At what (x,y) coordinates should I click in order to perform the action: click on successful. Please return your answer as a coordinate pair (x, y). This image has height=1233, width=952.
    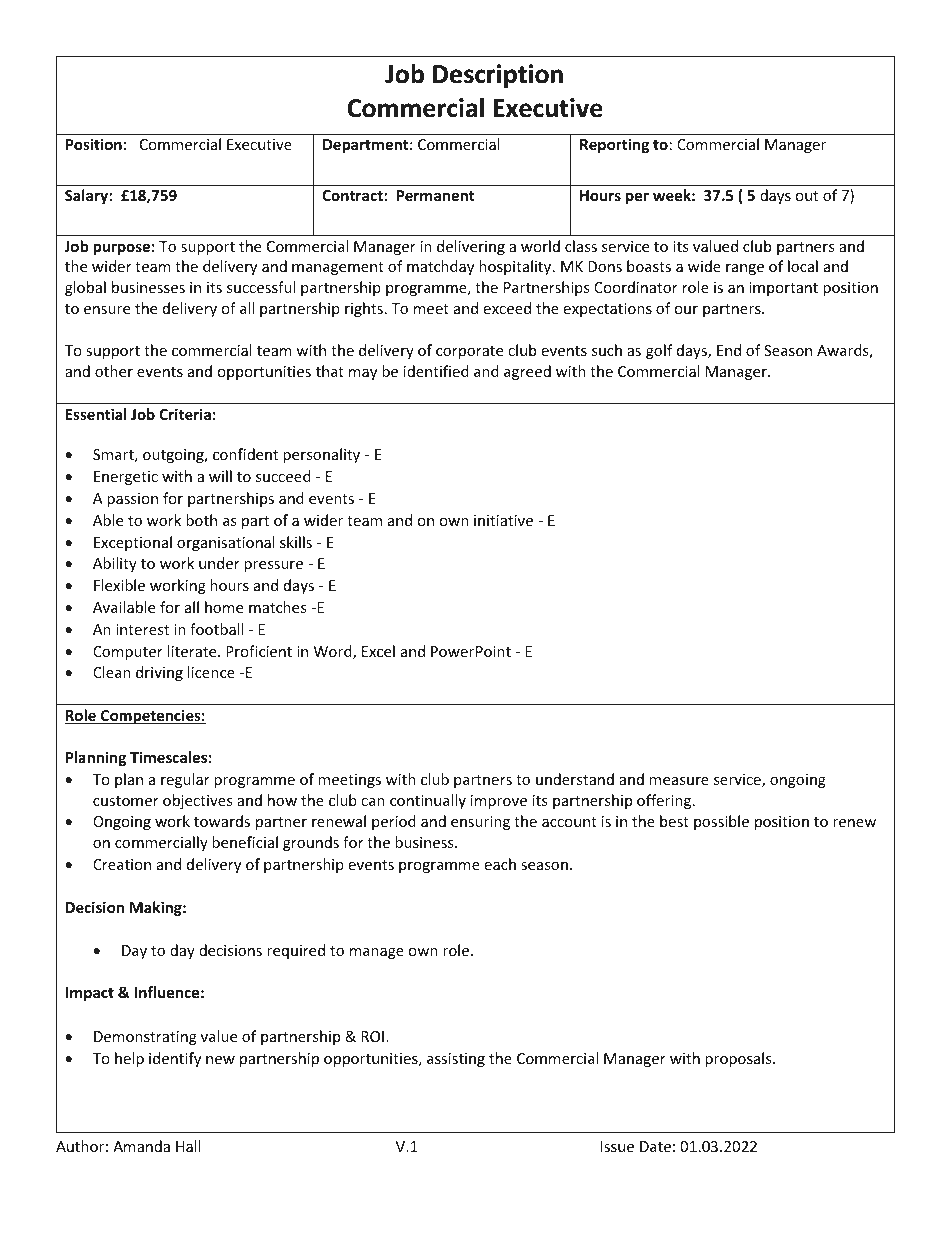
    Looking at the image, I should click on (261, 287).
